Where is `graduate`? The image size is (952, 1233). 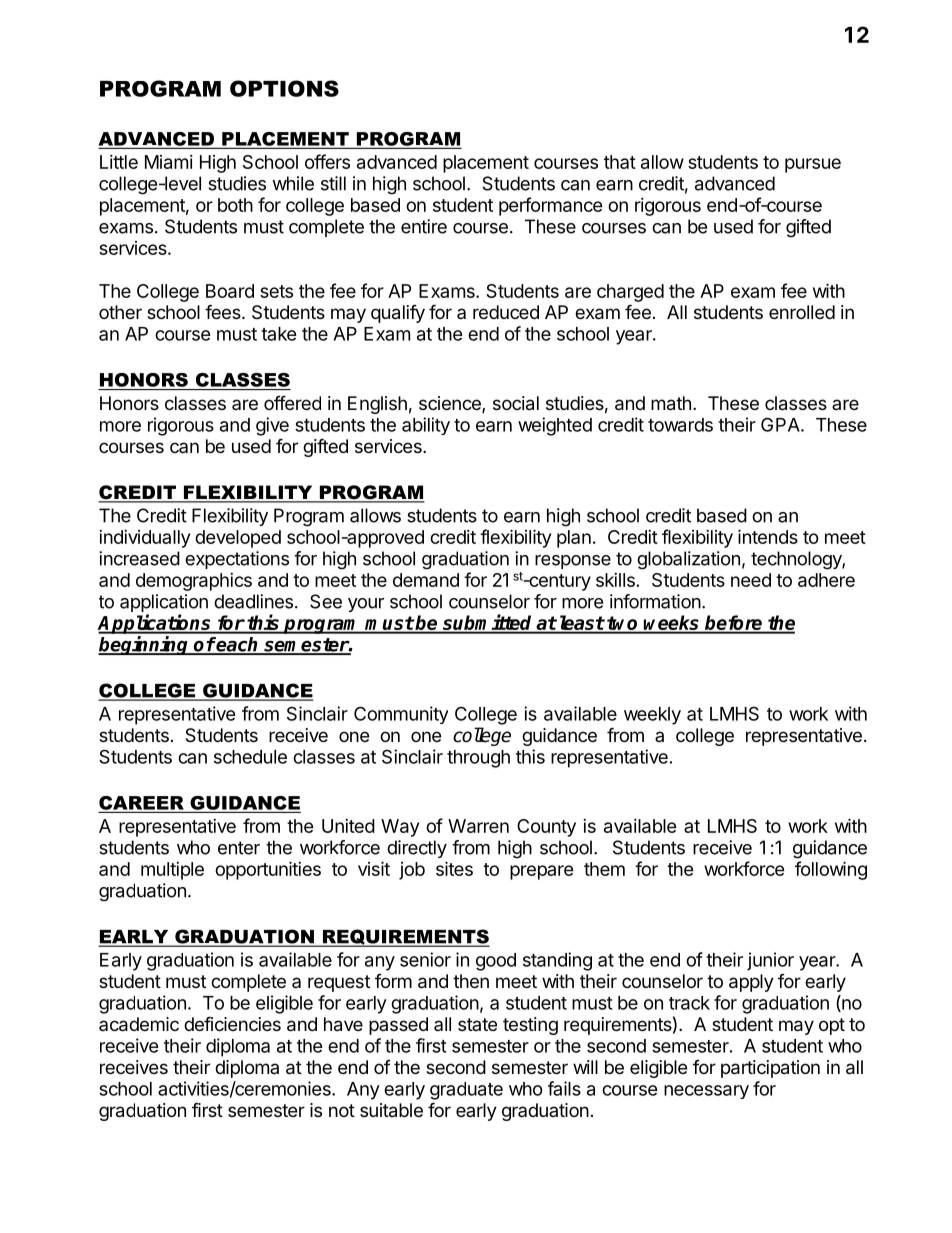
graduate is located at coordinates (466, 1091).
